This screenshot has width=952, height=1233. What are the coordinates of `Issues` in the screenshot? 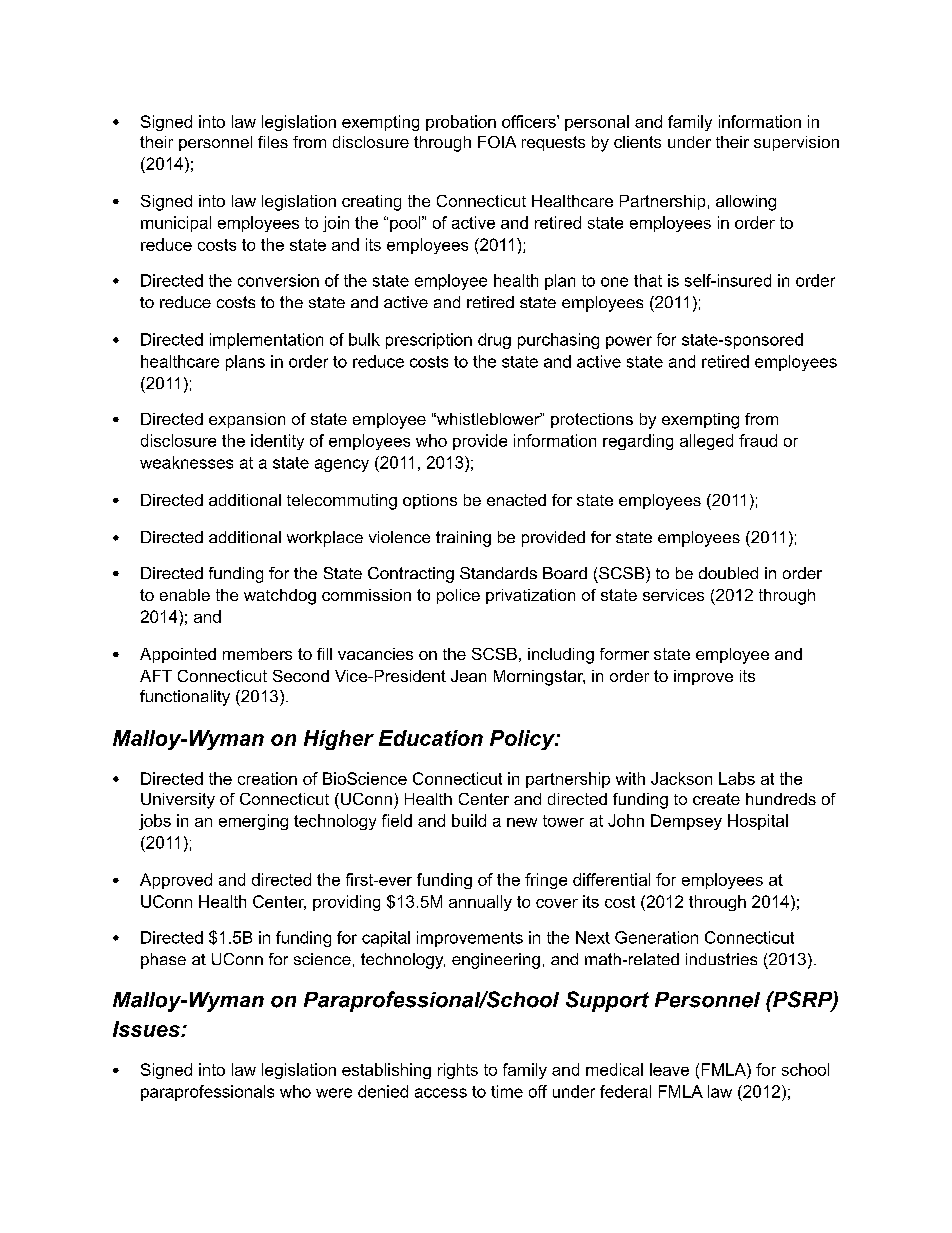 It's located at (147, 1029).
